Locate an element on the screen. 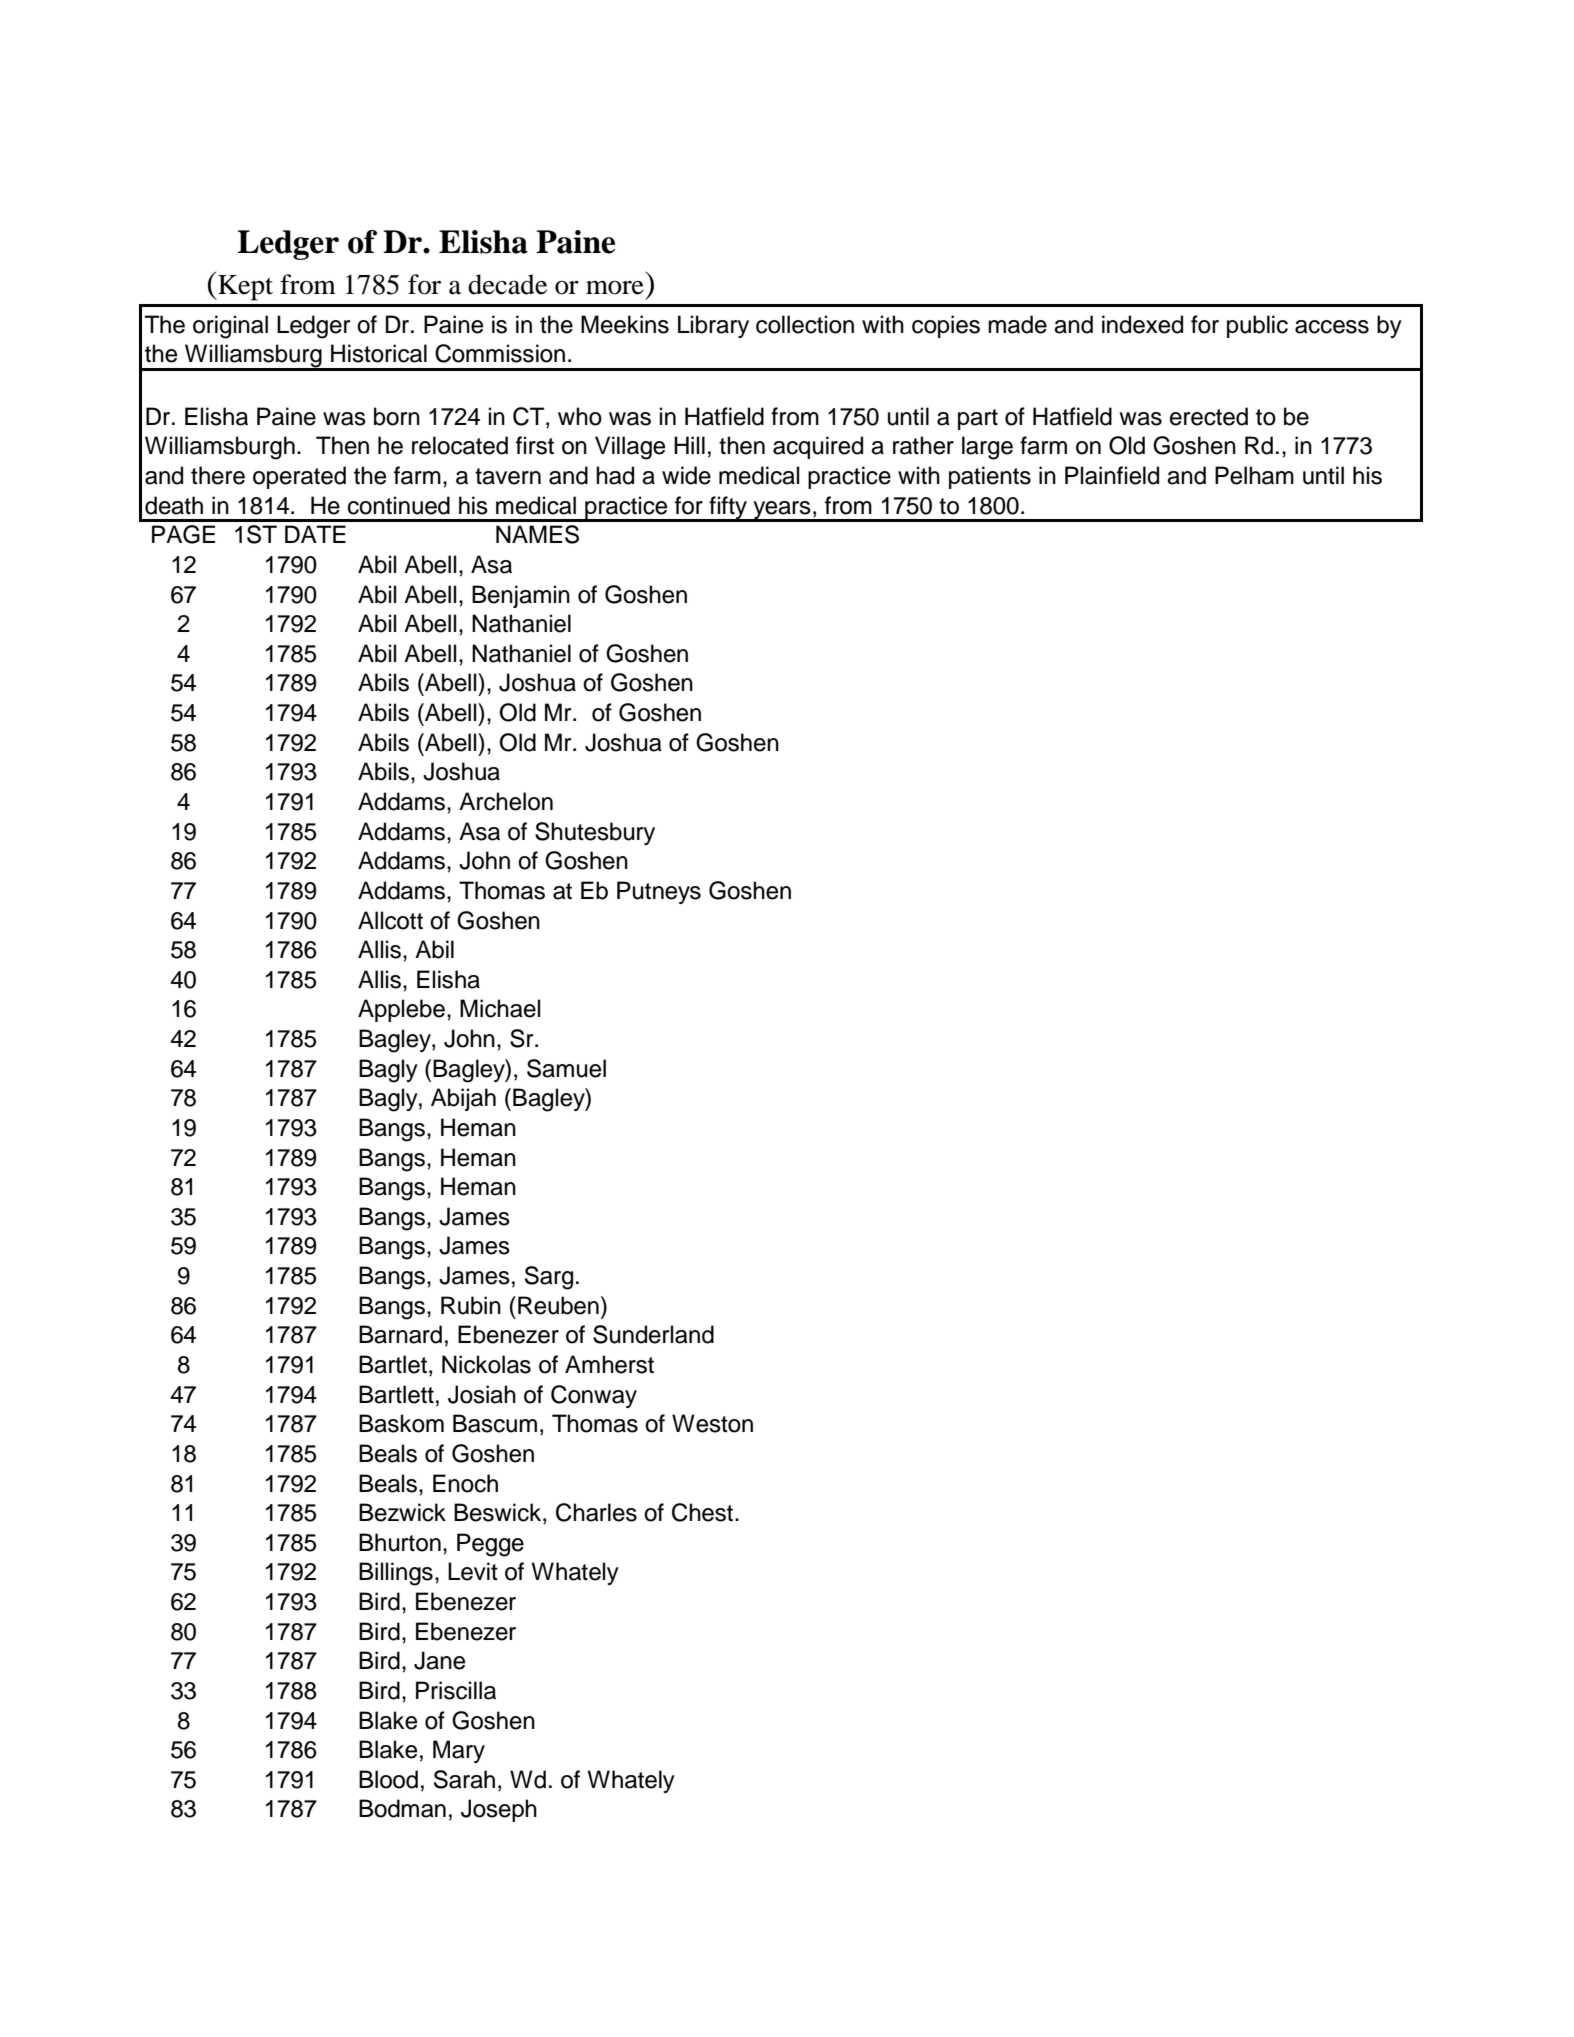 Image resolution: width=1574 pixels, height=2037 pixels. patients is located at coordinates (990, 477).
